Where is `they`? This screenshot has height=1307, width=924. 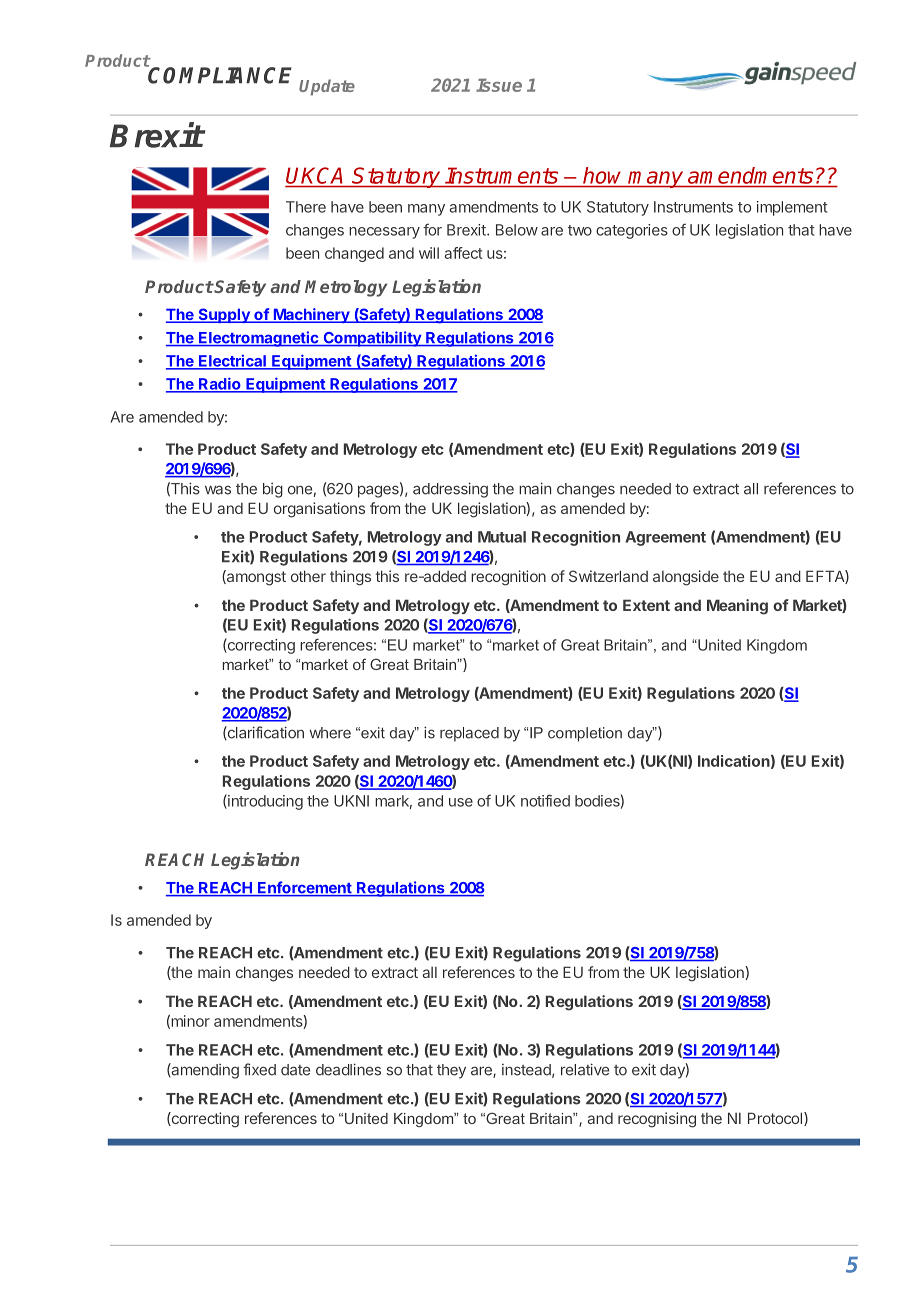 they is located at coordinates (451, 1071).
